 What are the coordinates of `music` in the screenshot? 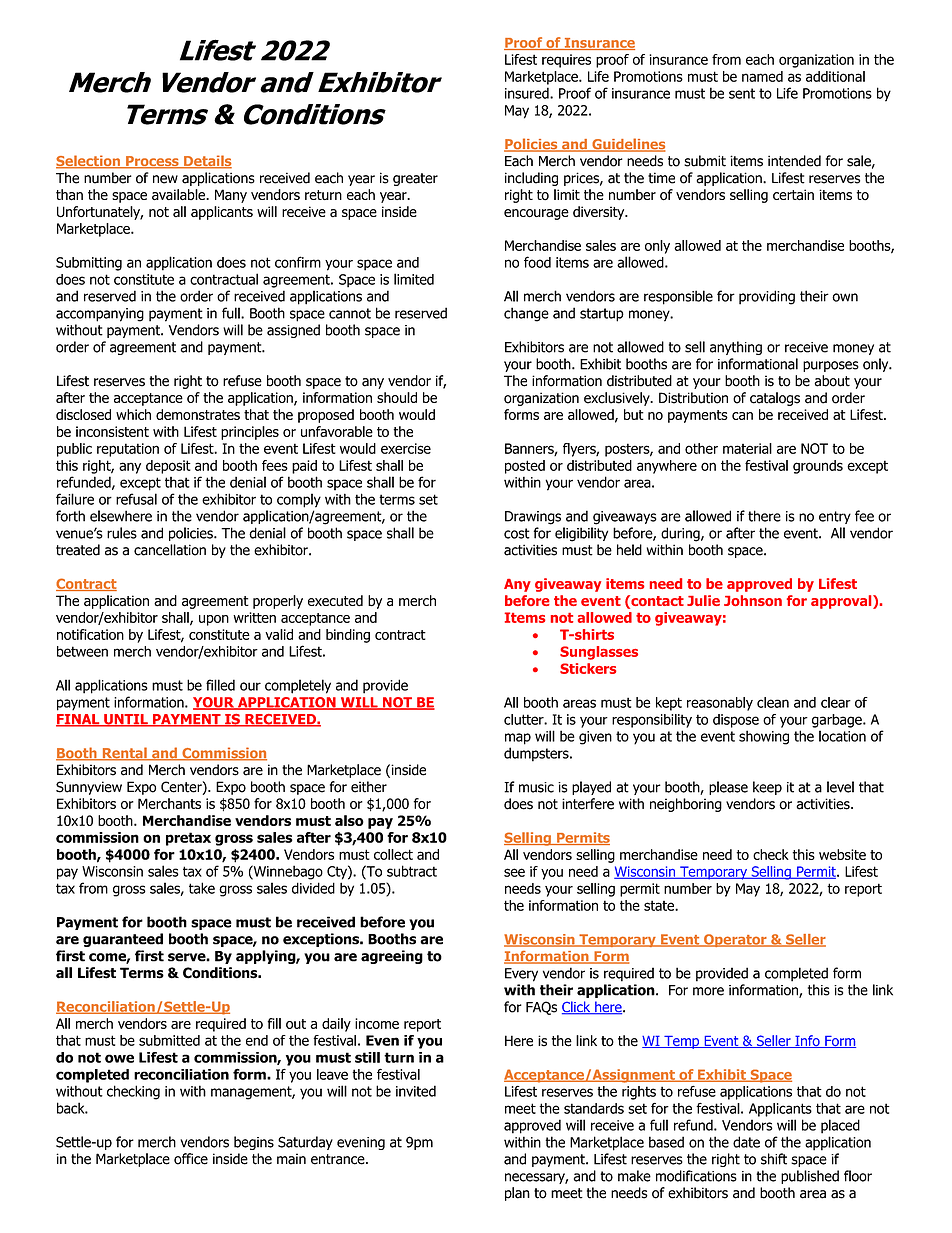 It's located at (536, 787).
